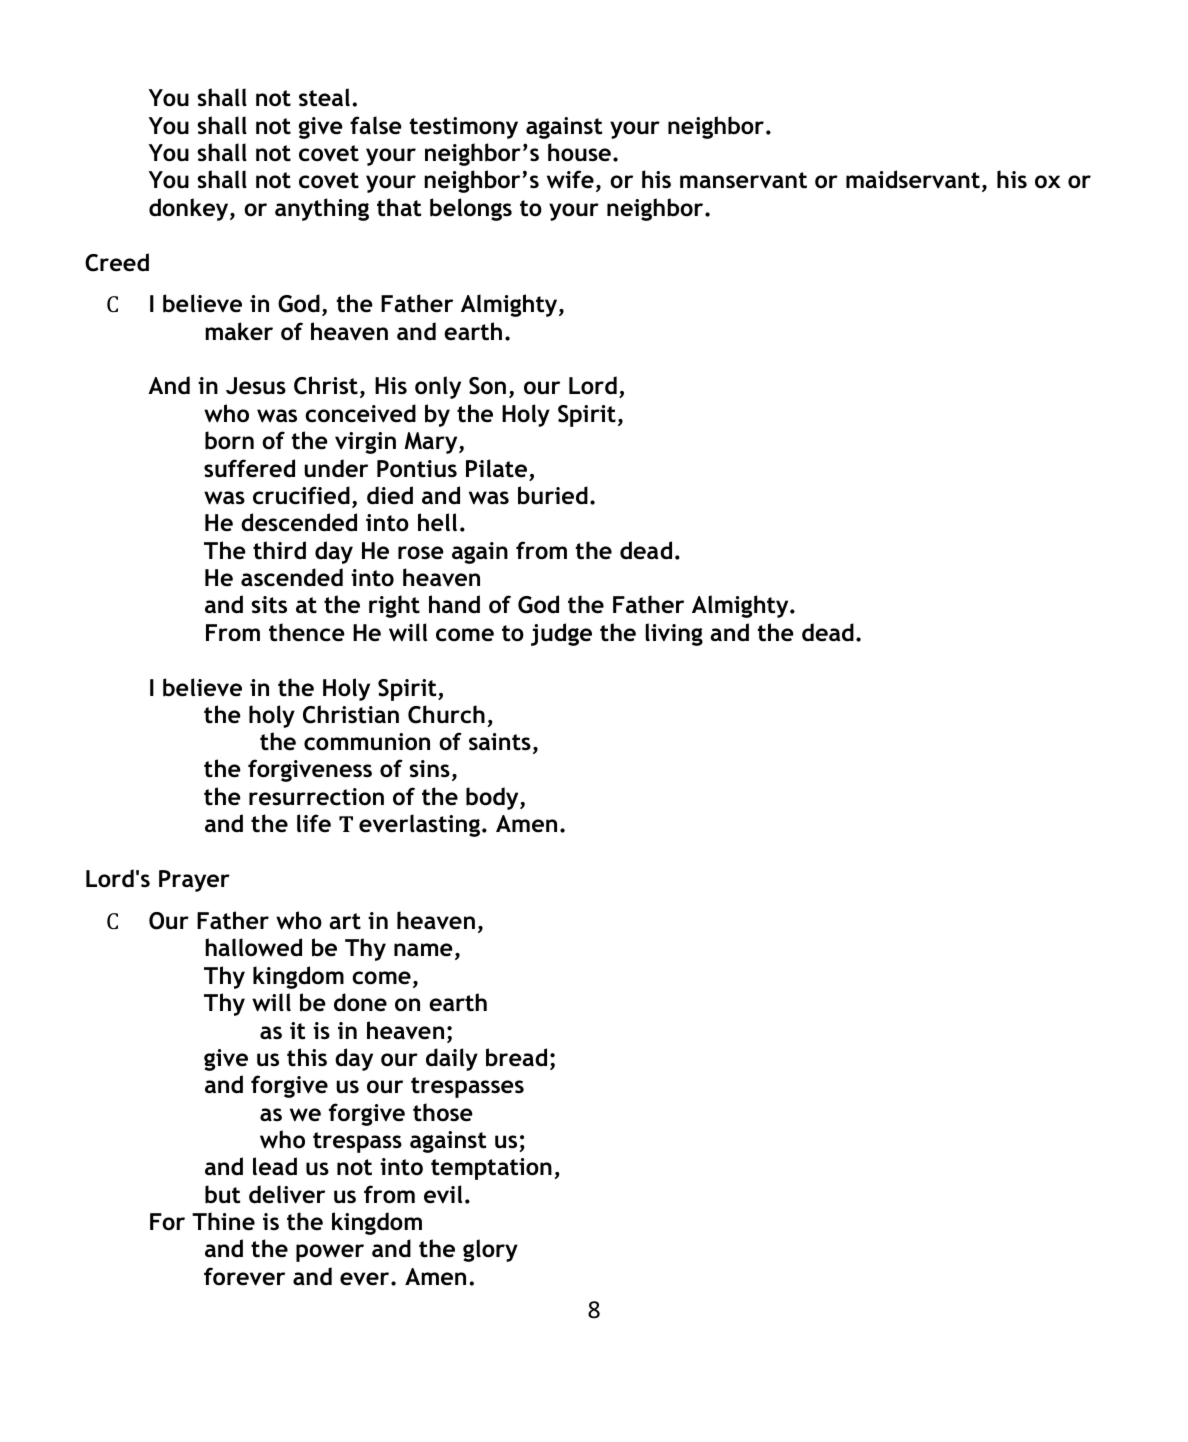 Image resolution: width=1188 pixels, height=1442 pixels. What do you see at coordinates (743, 180) in the screenshot?
I see `manservant` at bounding box center [743, 180].
